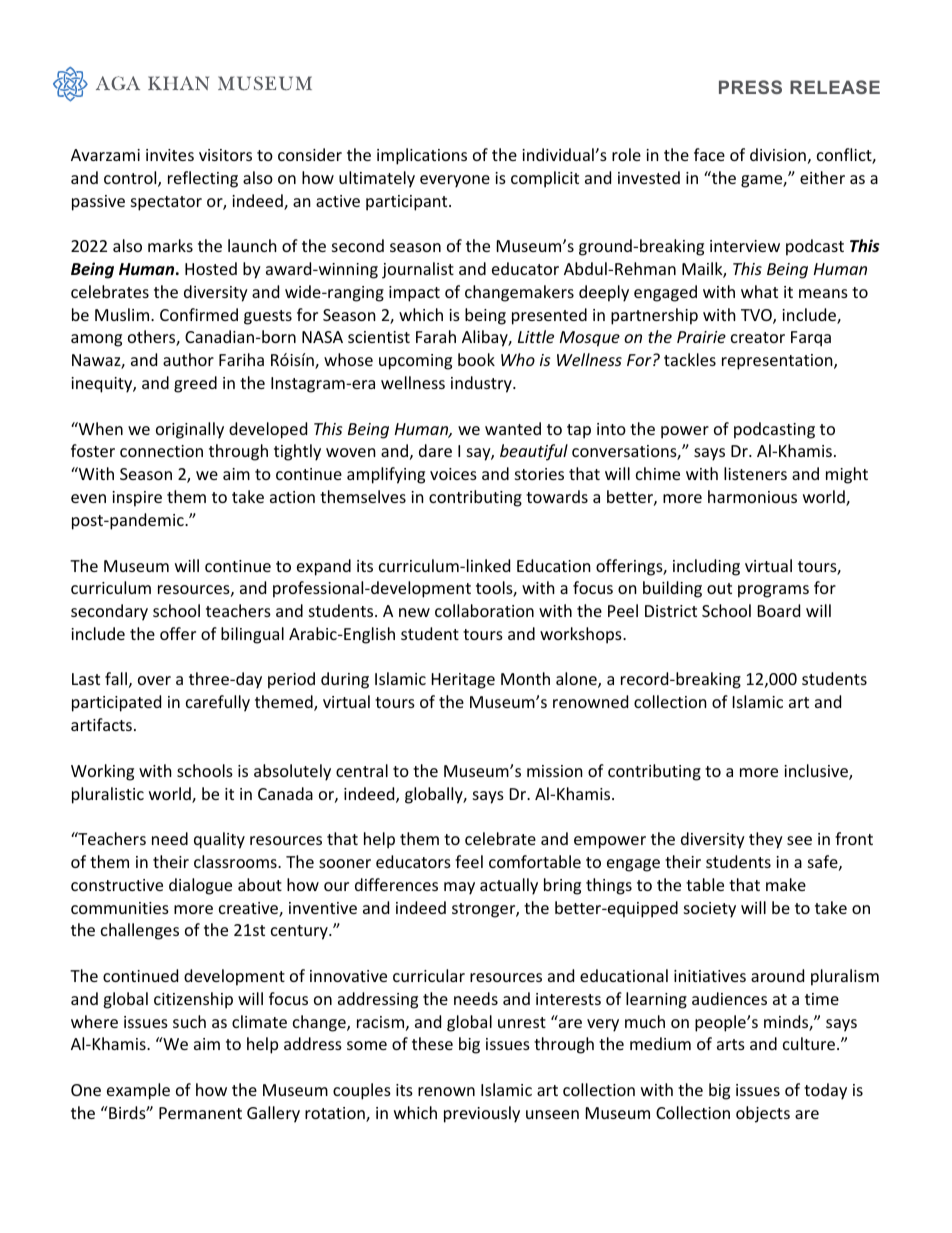 The image size is (952, 1233). I want to click on example, so click(138, 1091).
